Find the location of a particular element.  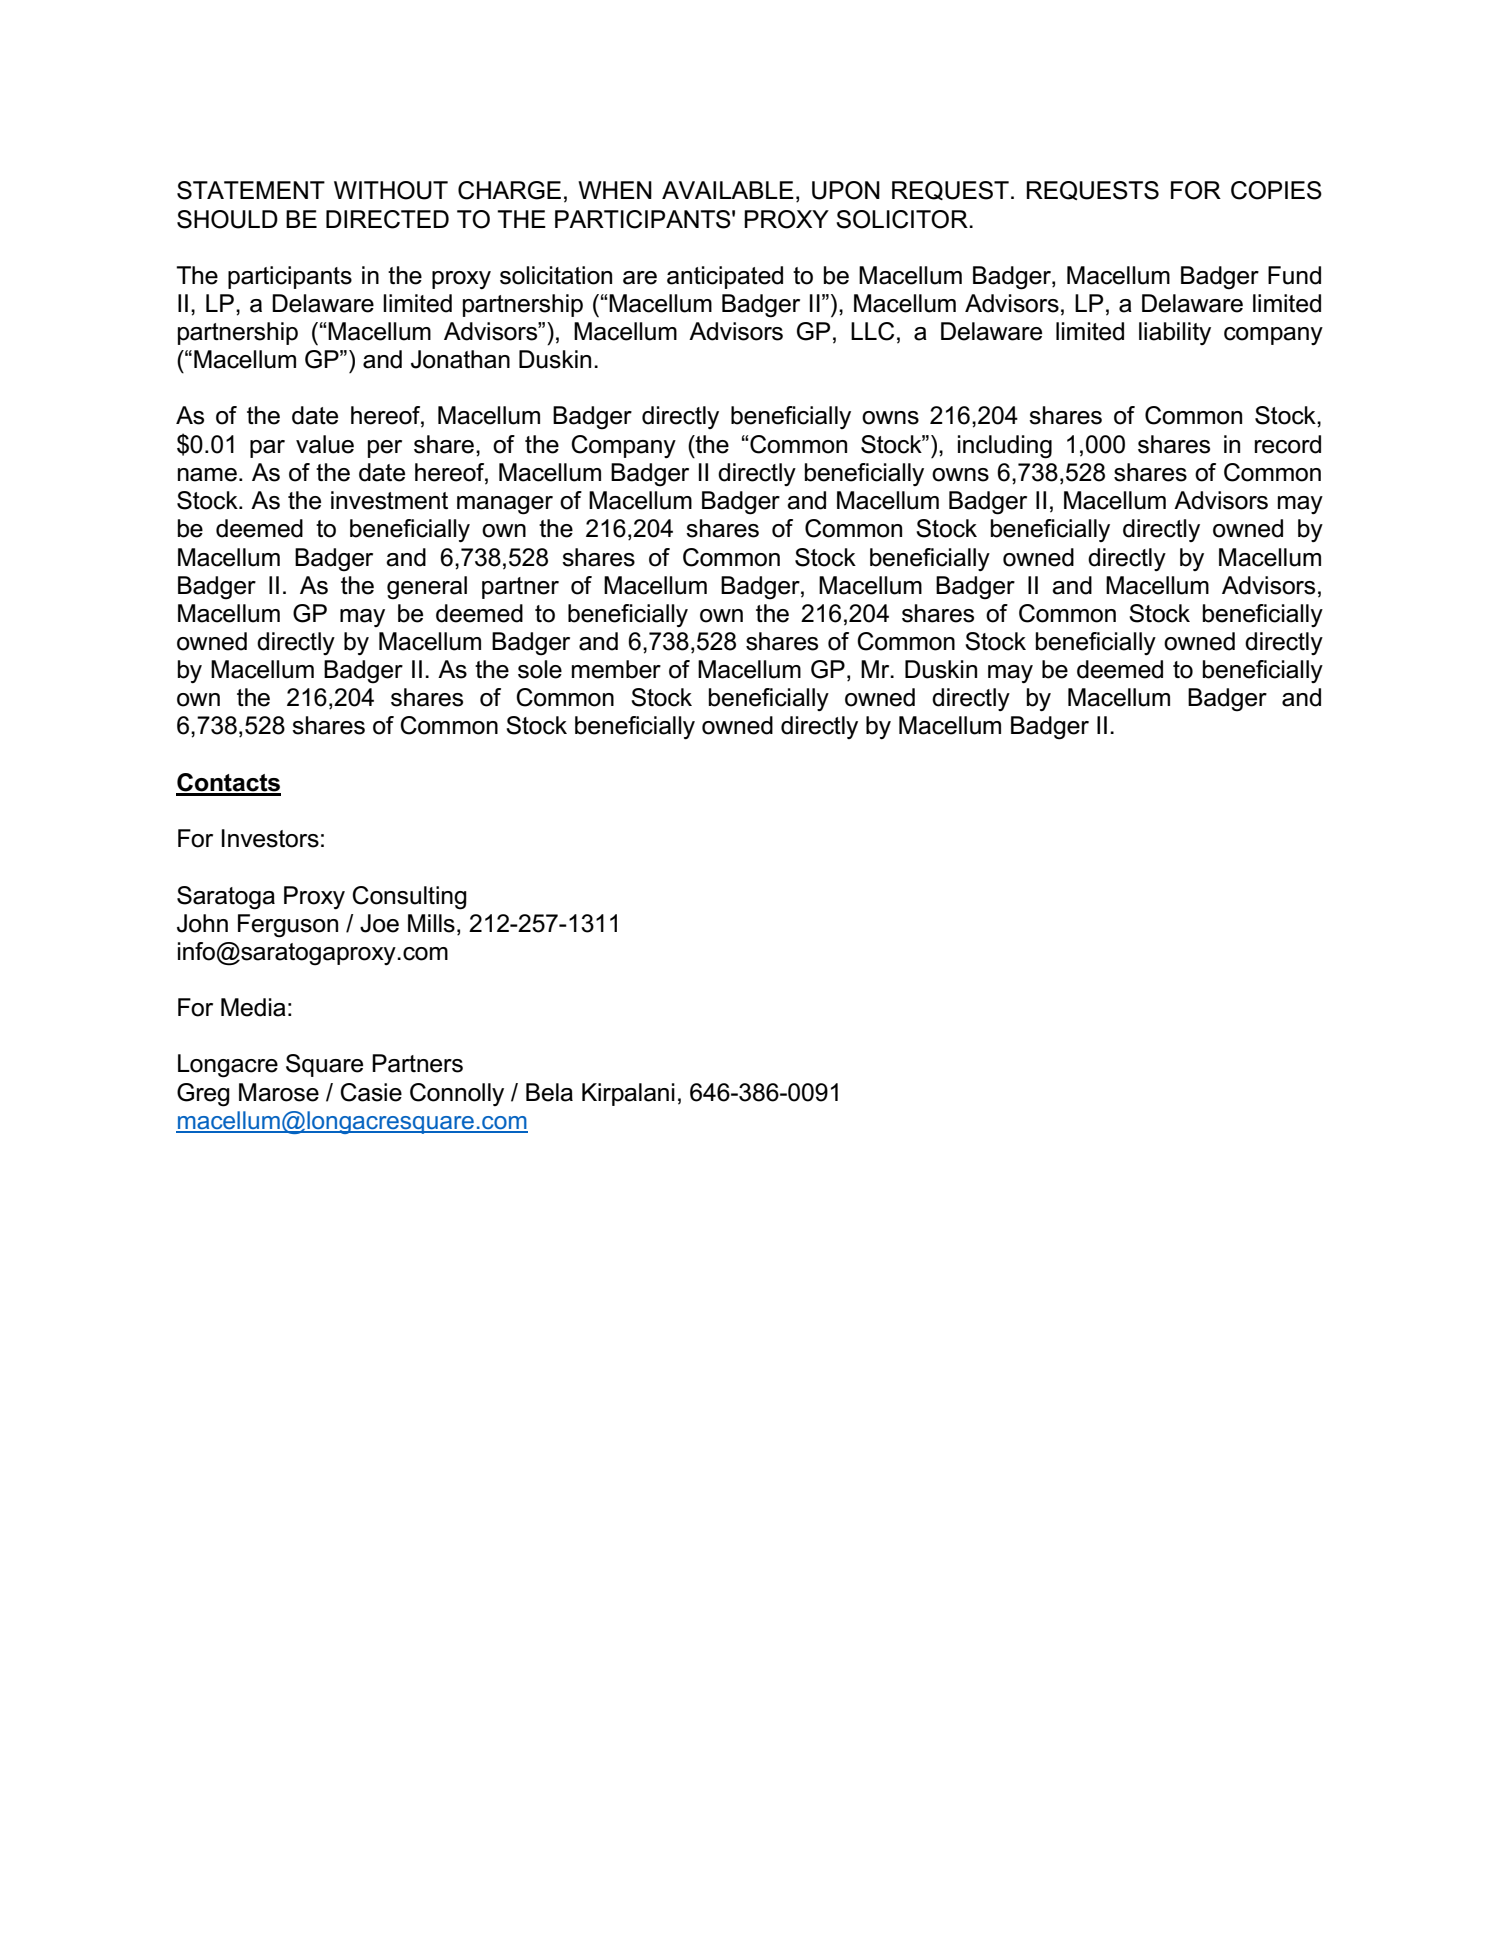

value is located at coordinates (325, 444).
